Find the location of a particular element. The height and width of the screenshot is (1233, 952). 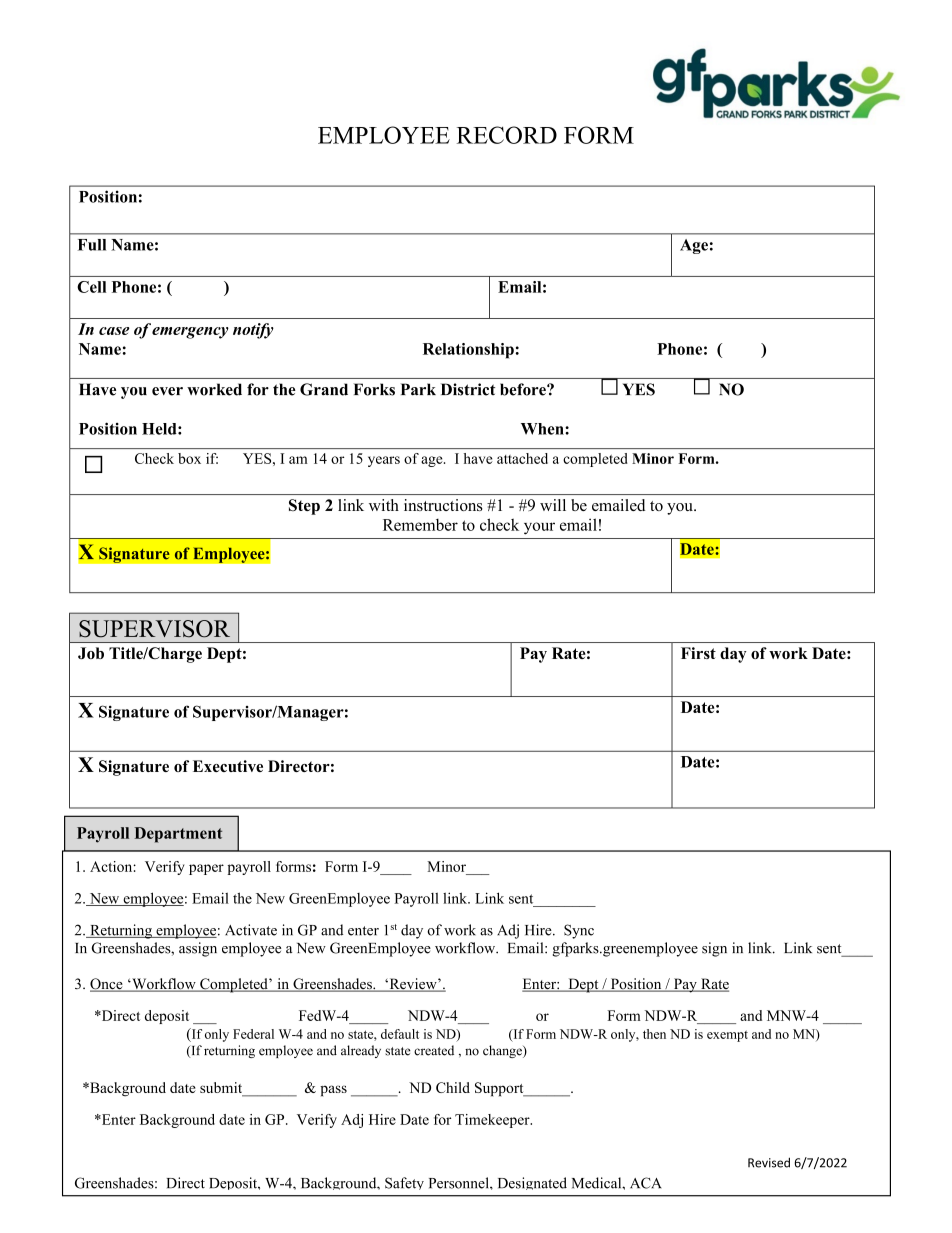

Relationship is located at coordinates (468, 351).
